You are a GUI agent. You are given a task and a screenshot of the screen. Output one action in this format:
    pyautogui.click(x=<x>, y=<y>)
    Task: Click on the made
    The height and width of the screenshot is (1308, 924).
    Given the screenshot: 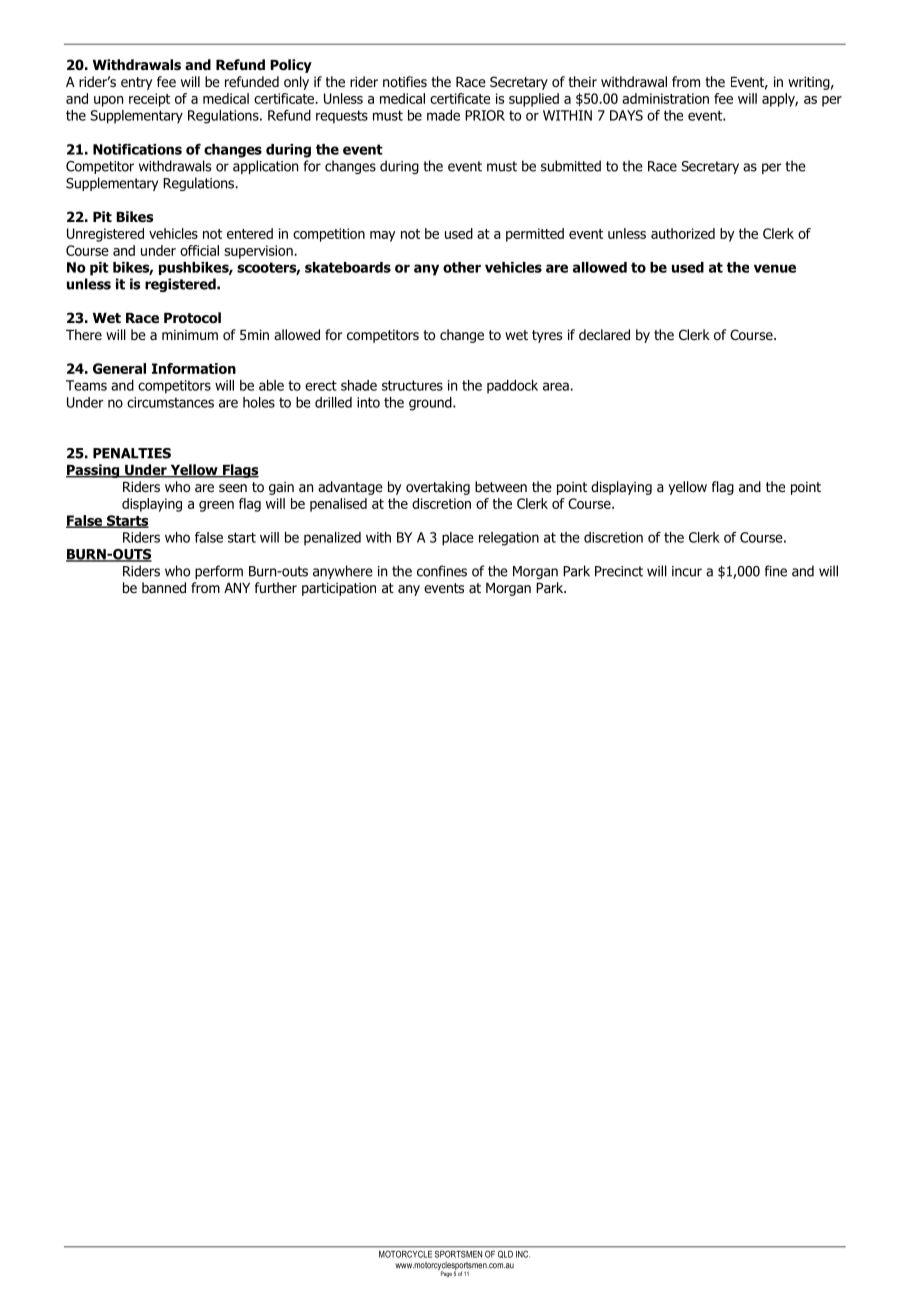 What is the action you would take?
    pyautogui.click(x=443, y=115)
